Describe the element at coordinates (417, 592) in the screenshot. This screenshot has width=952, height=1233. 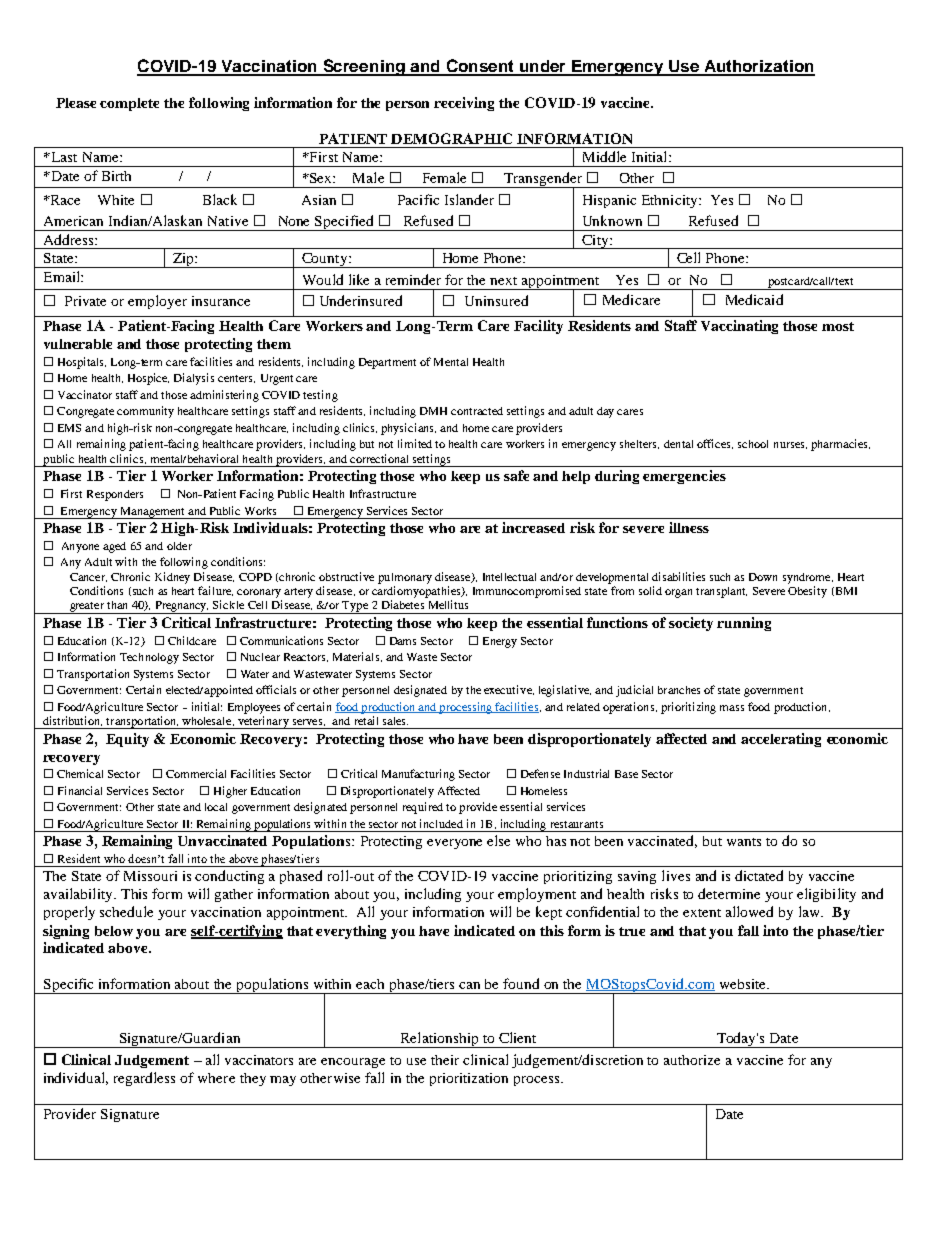
I see `cardiomyopathies` at that location.
